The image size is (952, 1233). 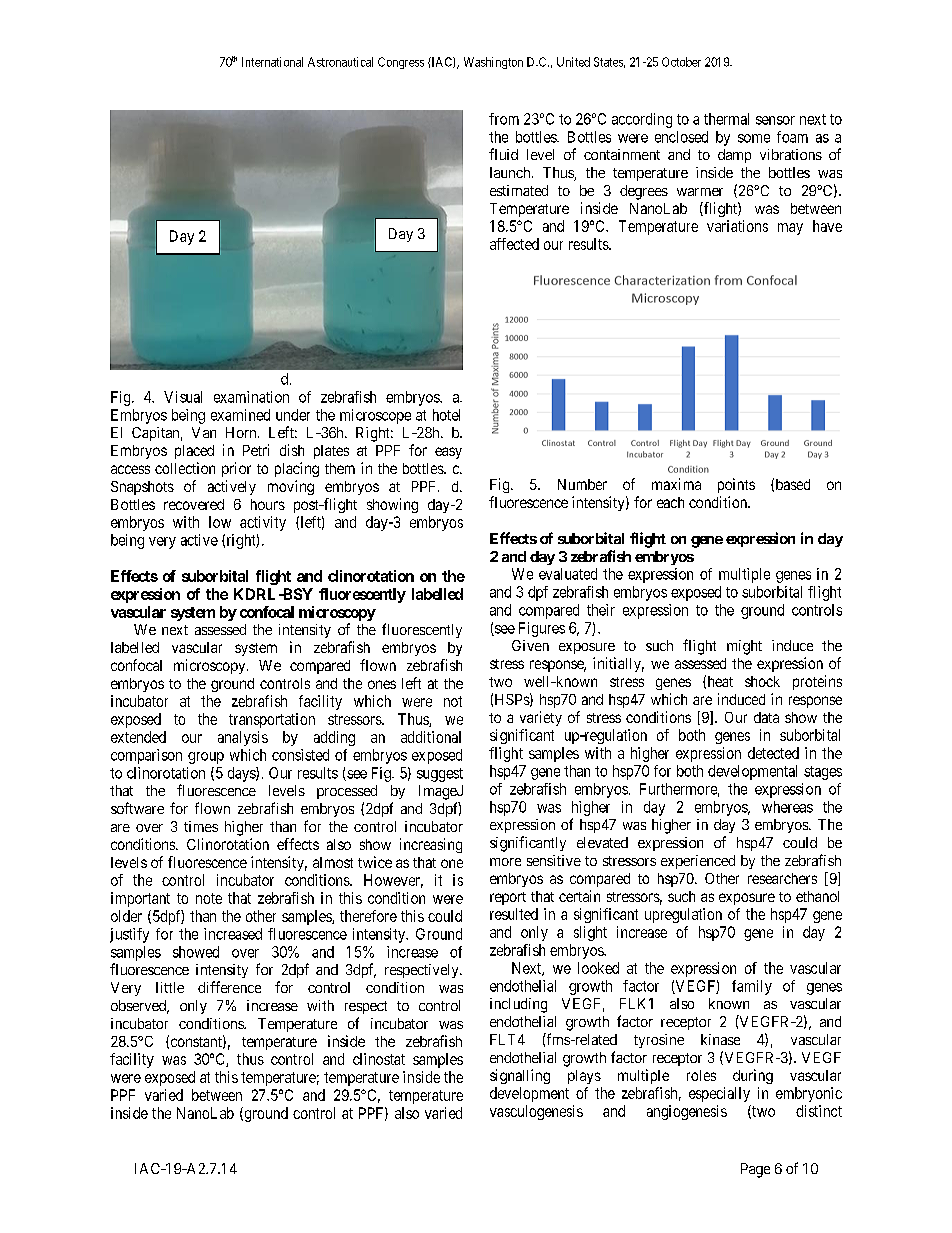 I want to click on report, so click(x=508, y=898).
